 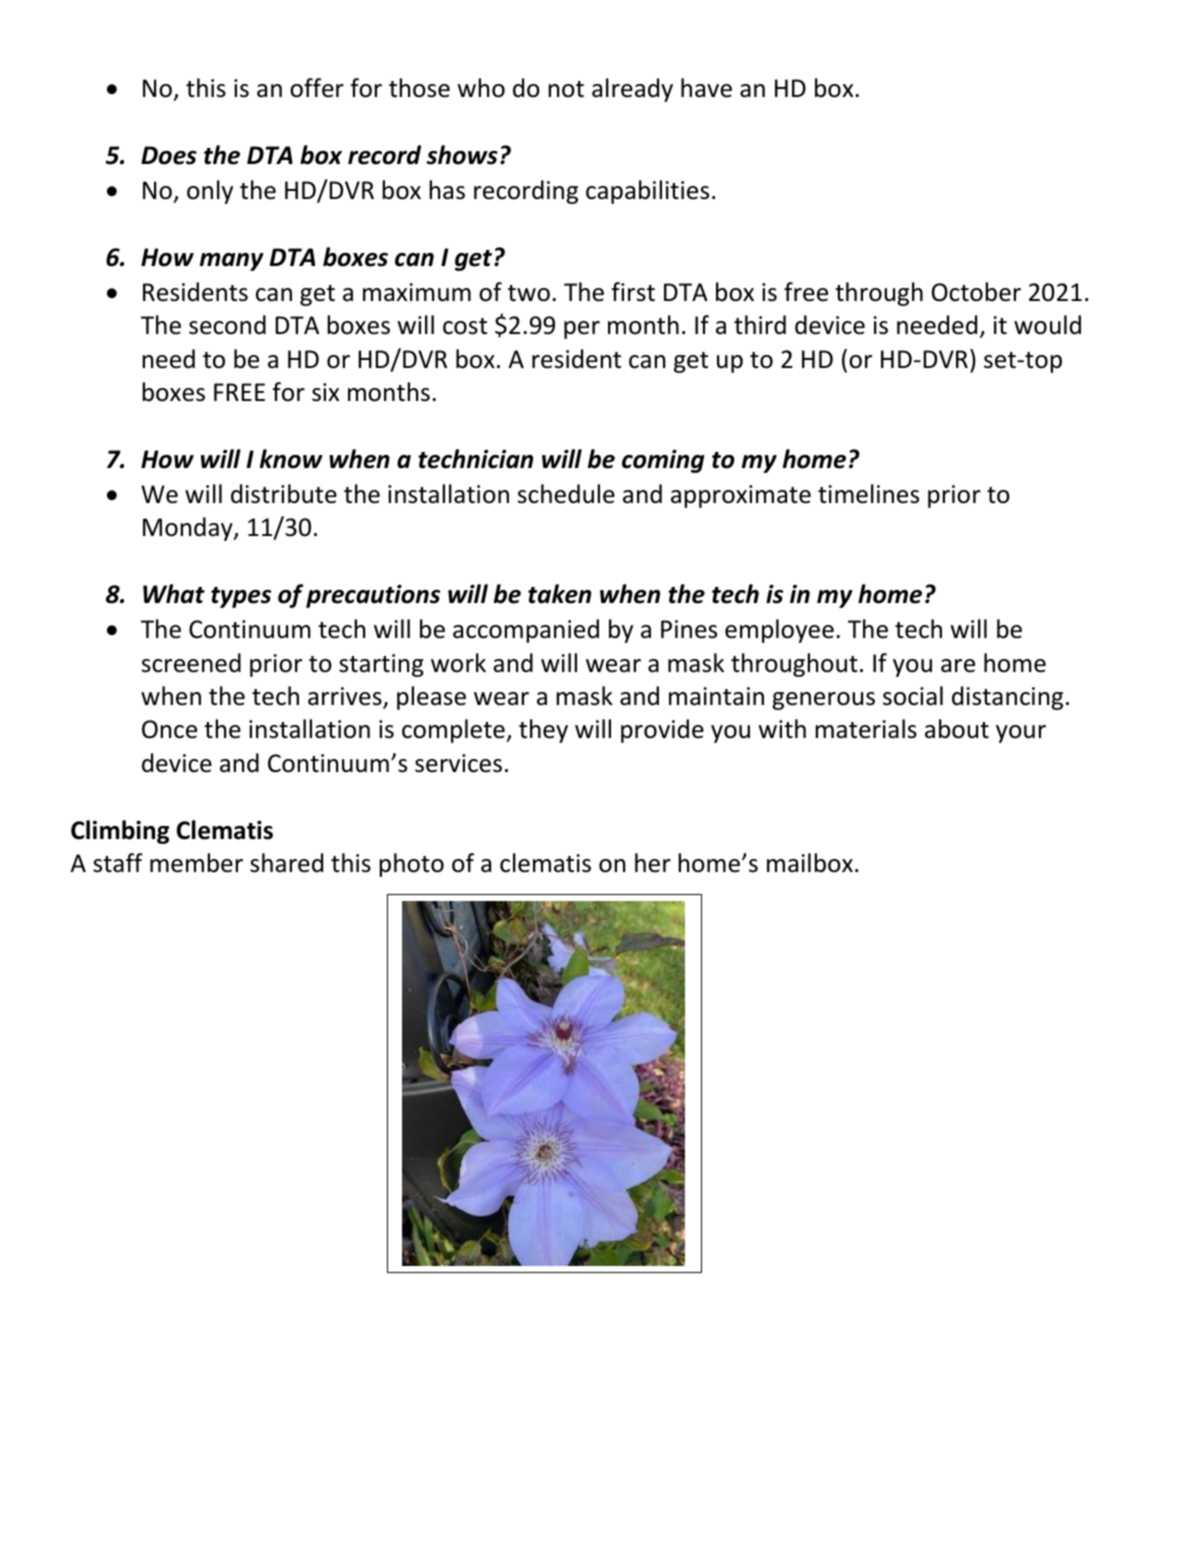 What do you see at coordinates (196, 863) in the screenshot?
I see `member` at bounding box center [196, 863].
